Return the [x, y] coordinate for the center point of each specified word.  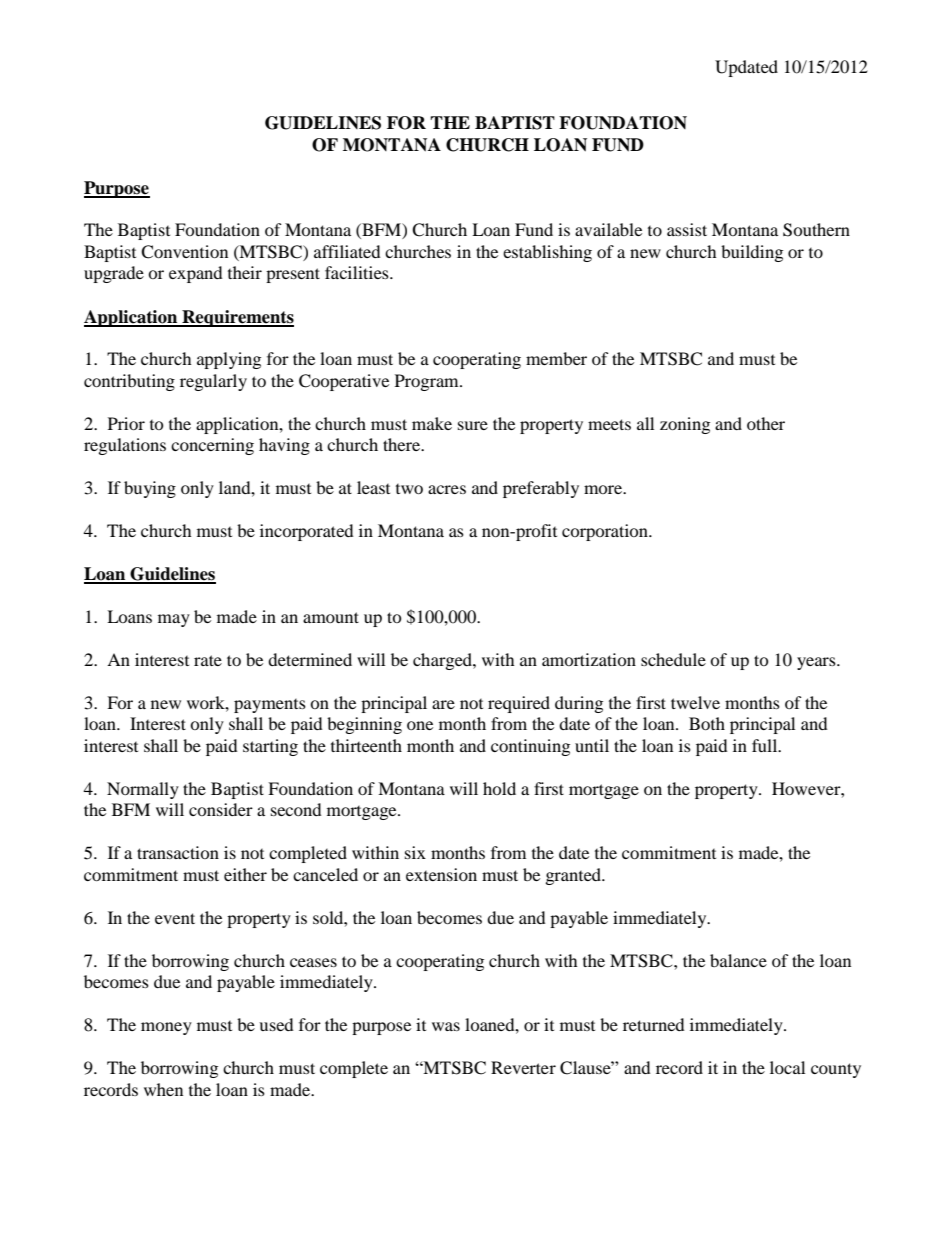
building [752, 253]
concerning [212, 446]
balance [738, 960]
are [443, 704]
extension [441, 874]
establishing [547, 253]
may [174, 620]
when [163, 1089]
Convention [184, 252]
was [446, 1026]
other [766, 423]
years [817, 663]
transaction [178, 852]
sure [473, 425]
